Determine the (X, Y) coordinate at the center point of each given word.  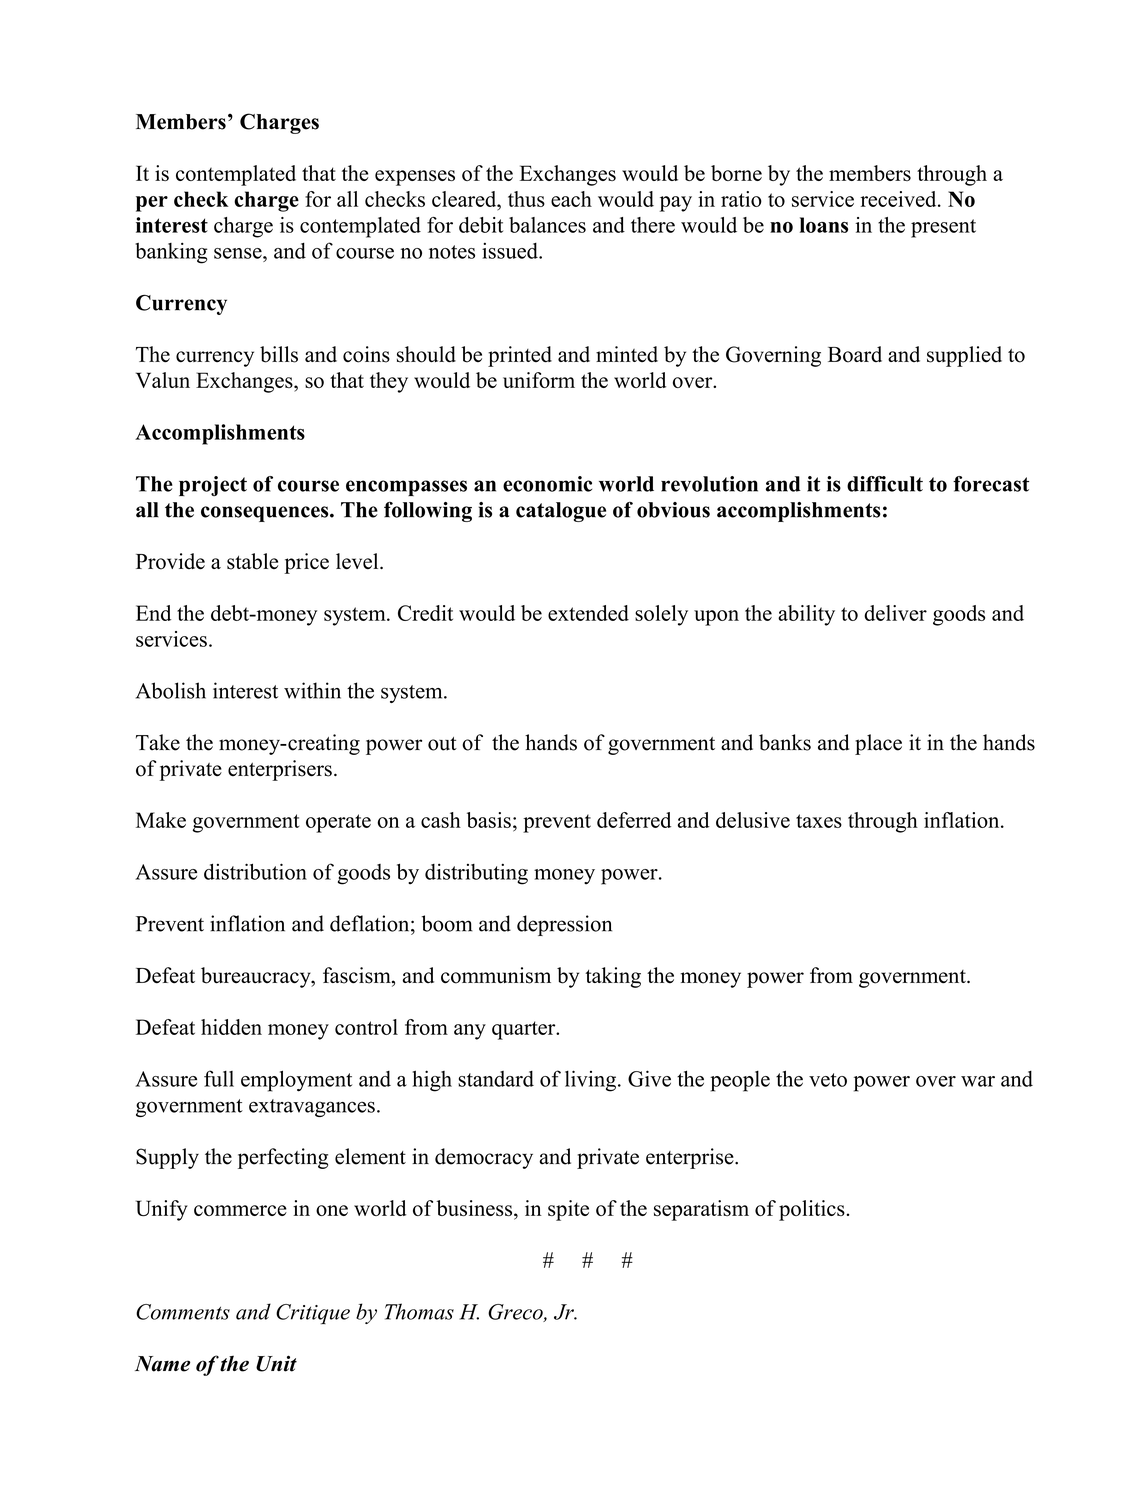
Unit (276, 1363)
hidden (231, 1027)
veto (828, 1080)
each (571, 199)
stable (252, 561)
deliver (895, 613)
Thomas (419, 1311)
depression (564, 925)
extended (588, 613)
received (899, 199)
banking (171, 253)
